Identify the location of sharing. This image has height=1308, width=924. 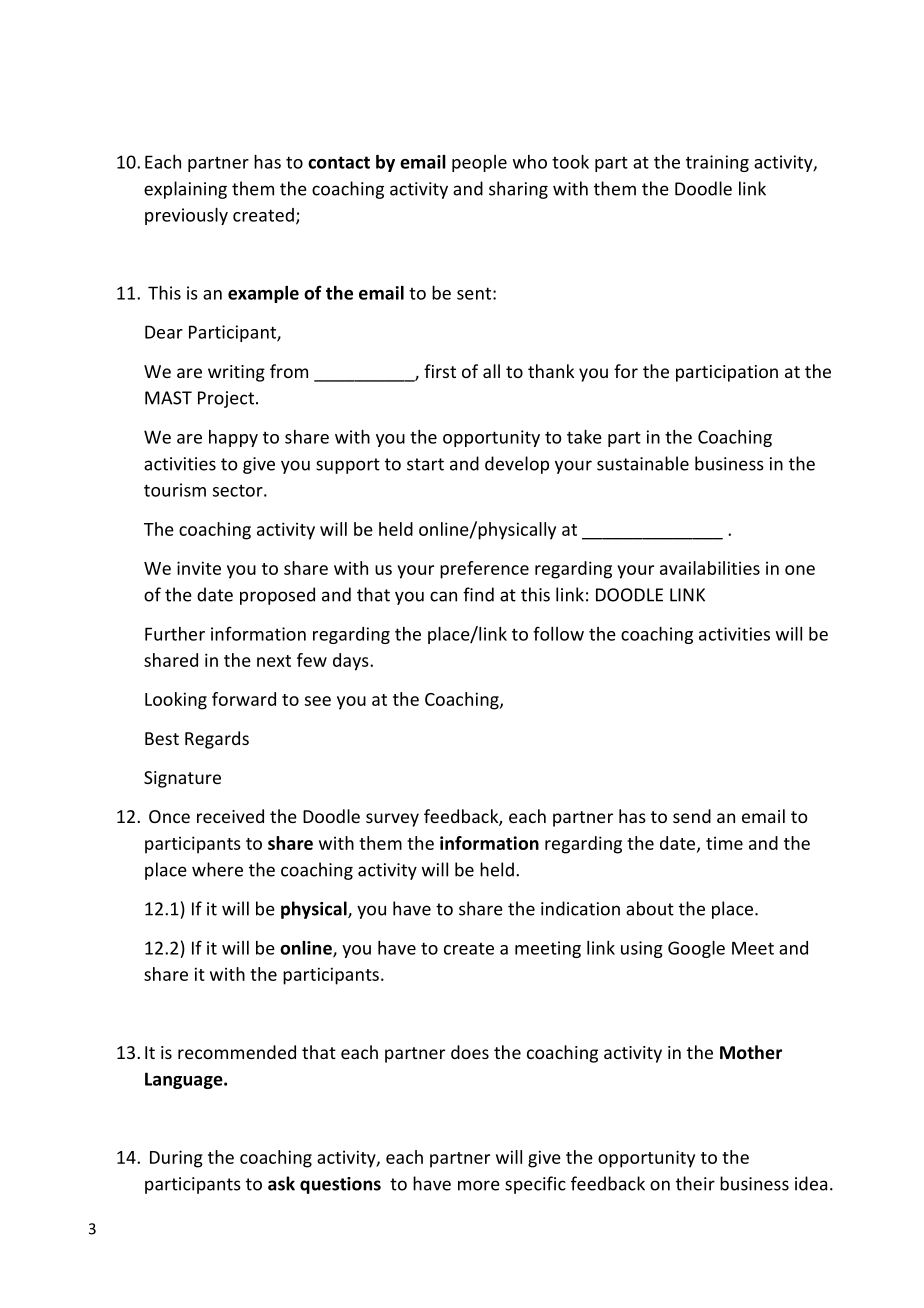
(518, 190).
